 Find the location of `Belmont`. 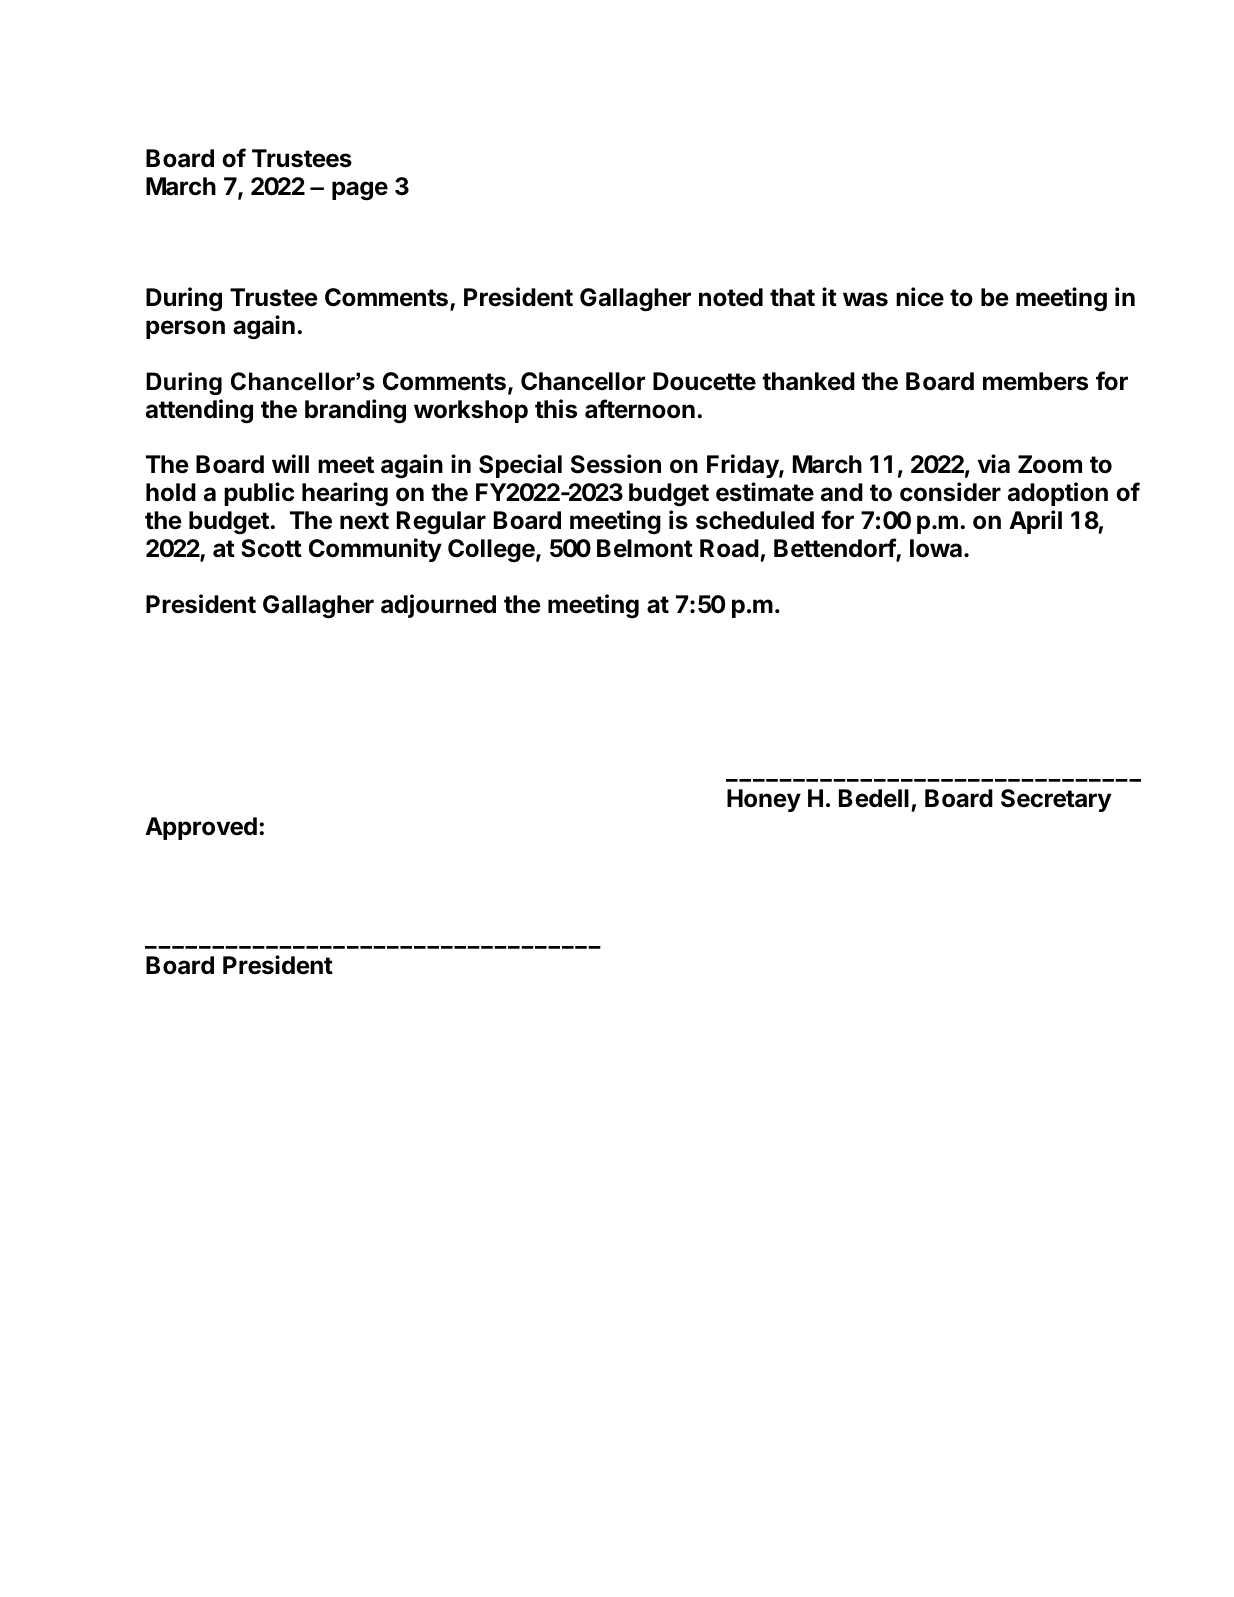

Belmont is located at coordinates (645, 548).
